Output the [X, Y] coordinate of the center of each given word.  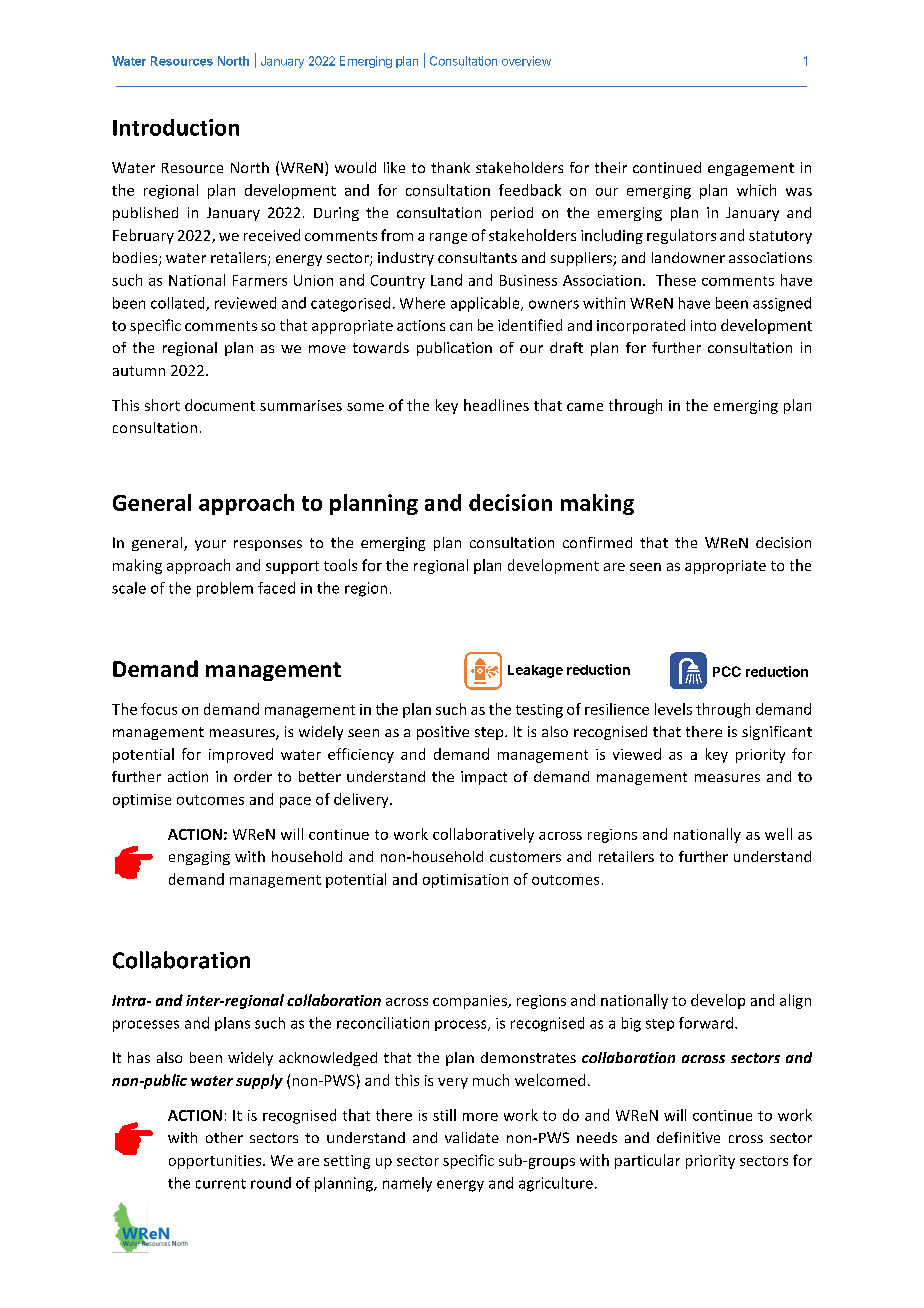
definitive [688, 1137]
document [220, 405]
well [778, 834]
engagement [751, 169]
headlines [496, 405]
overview [526, 61]
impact [484, 778]
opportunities [216, 1162]
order [253, 776]
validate [472, 1137]
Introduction [176, 127]
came [585, 407]
